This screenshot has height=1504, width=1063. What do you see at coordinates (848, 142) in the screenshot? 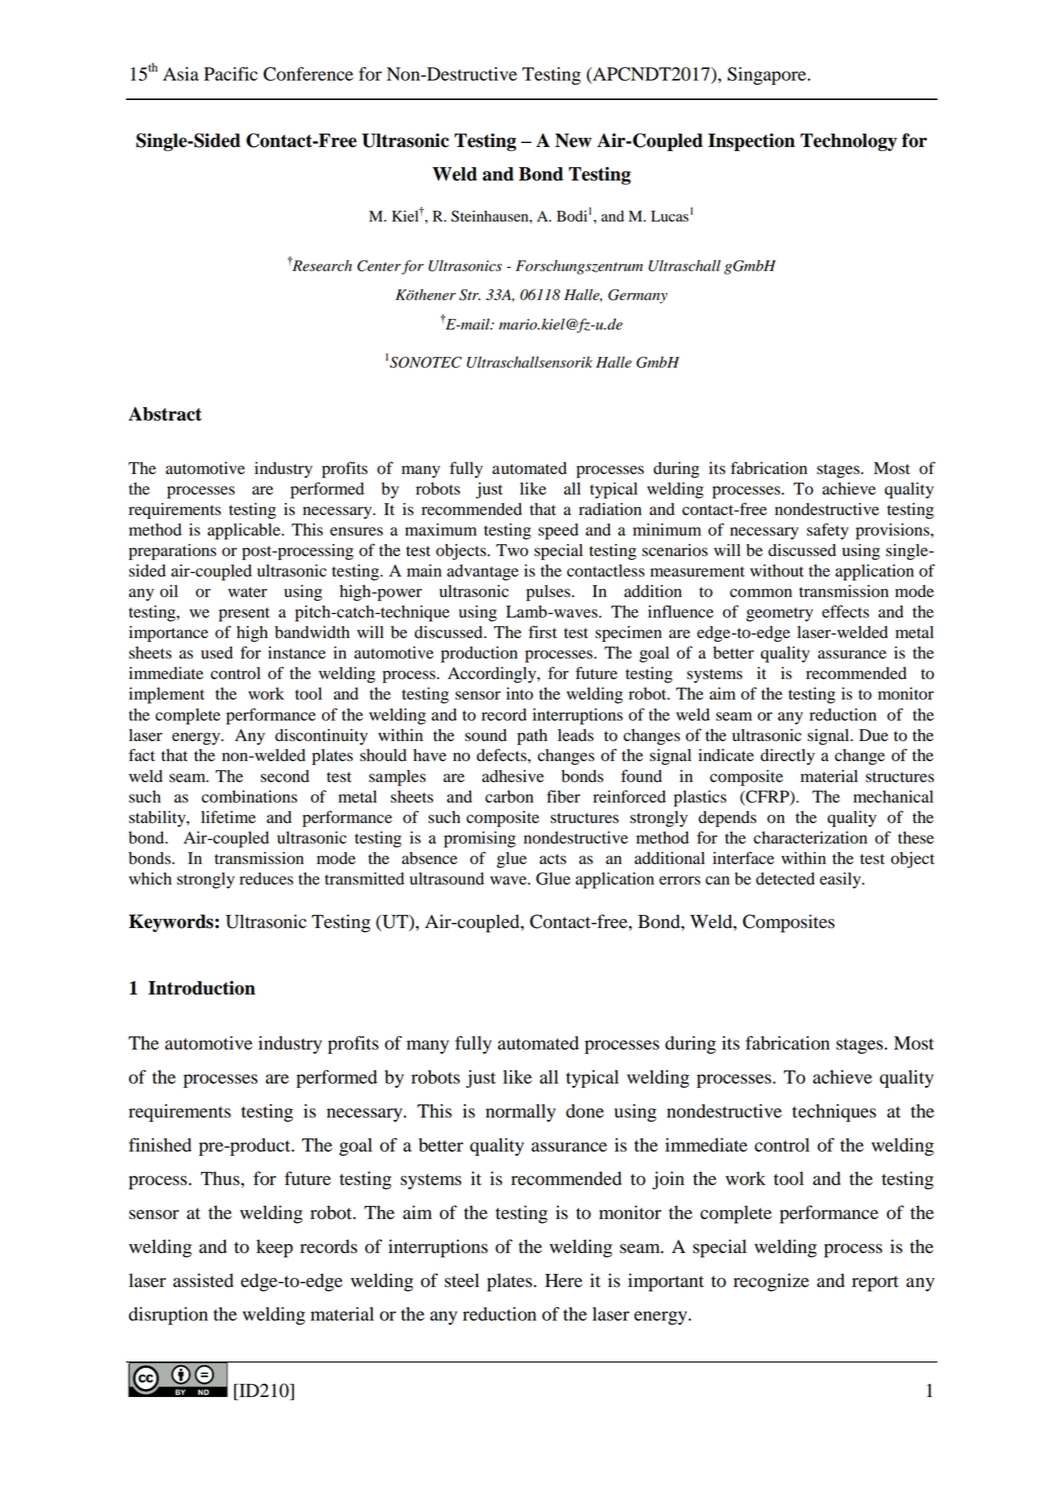
I see `Technology` at bounding box center [848, 142].
